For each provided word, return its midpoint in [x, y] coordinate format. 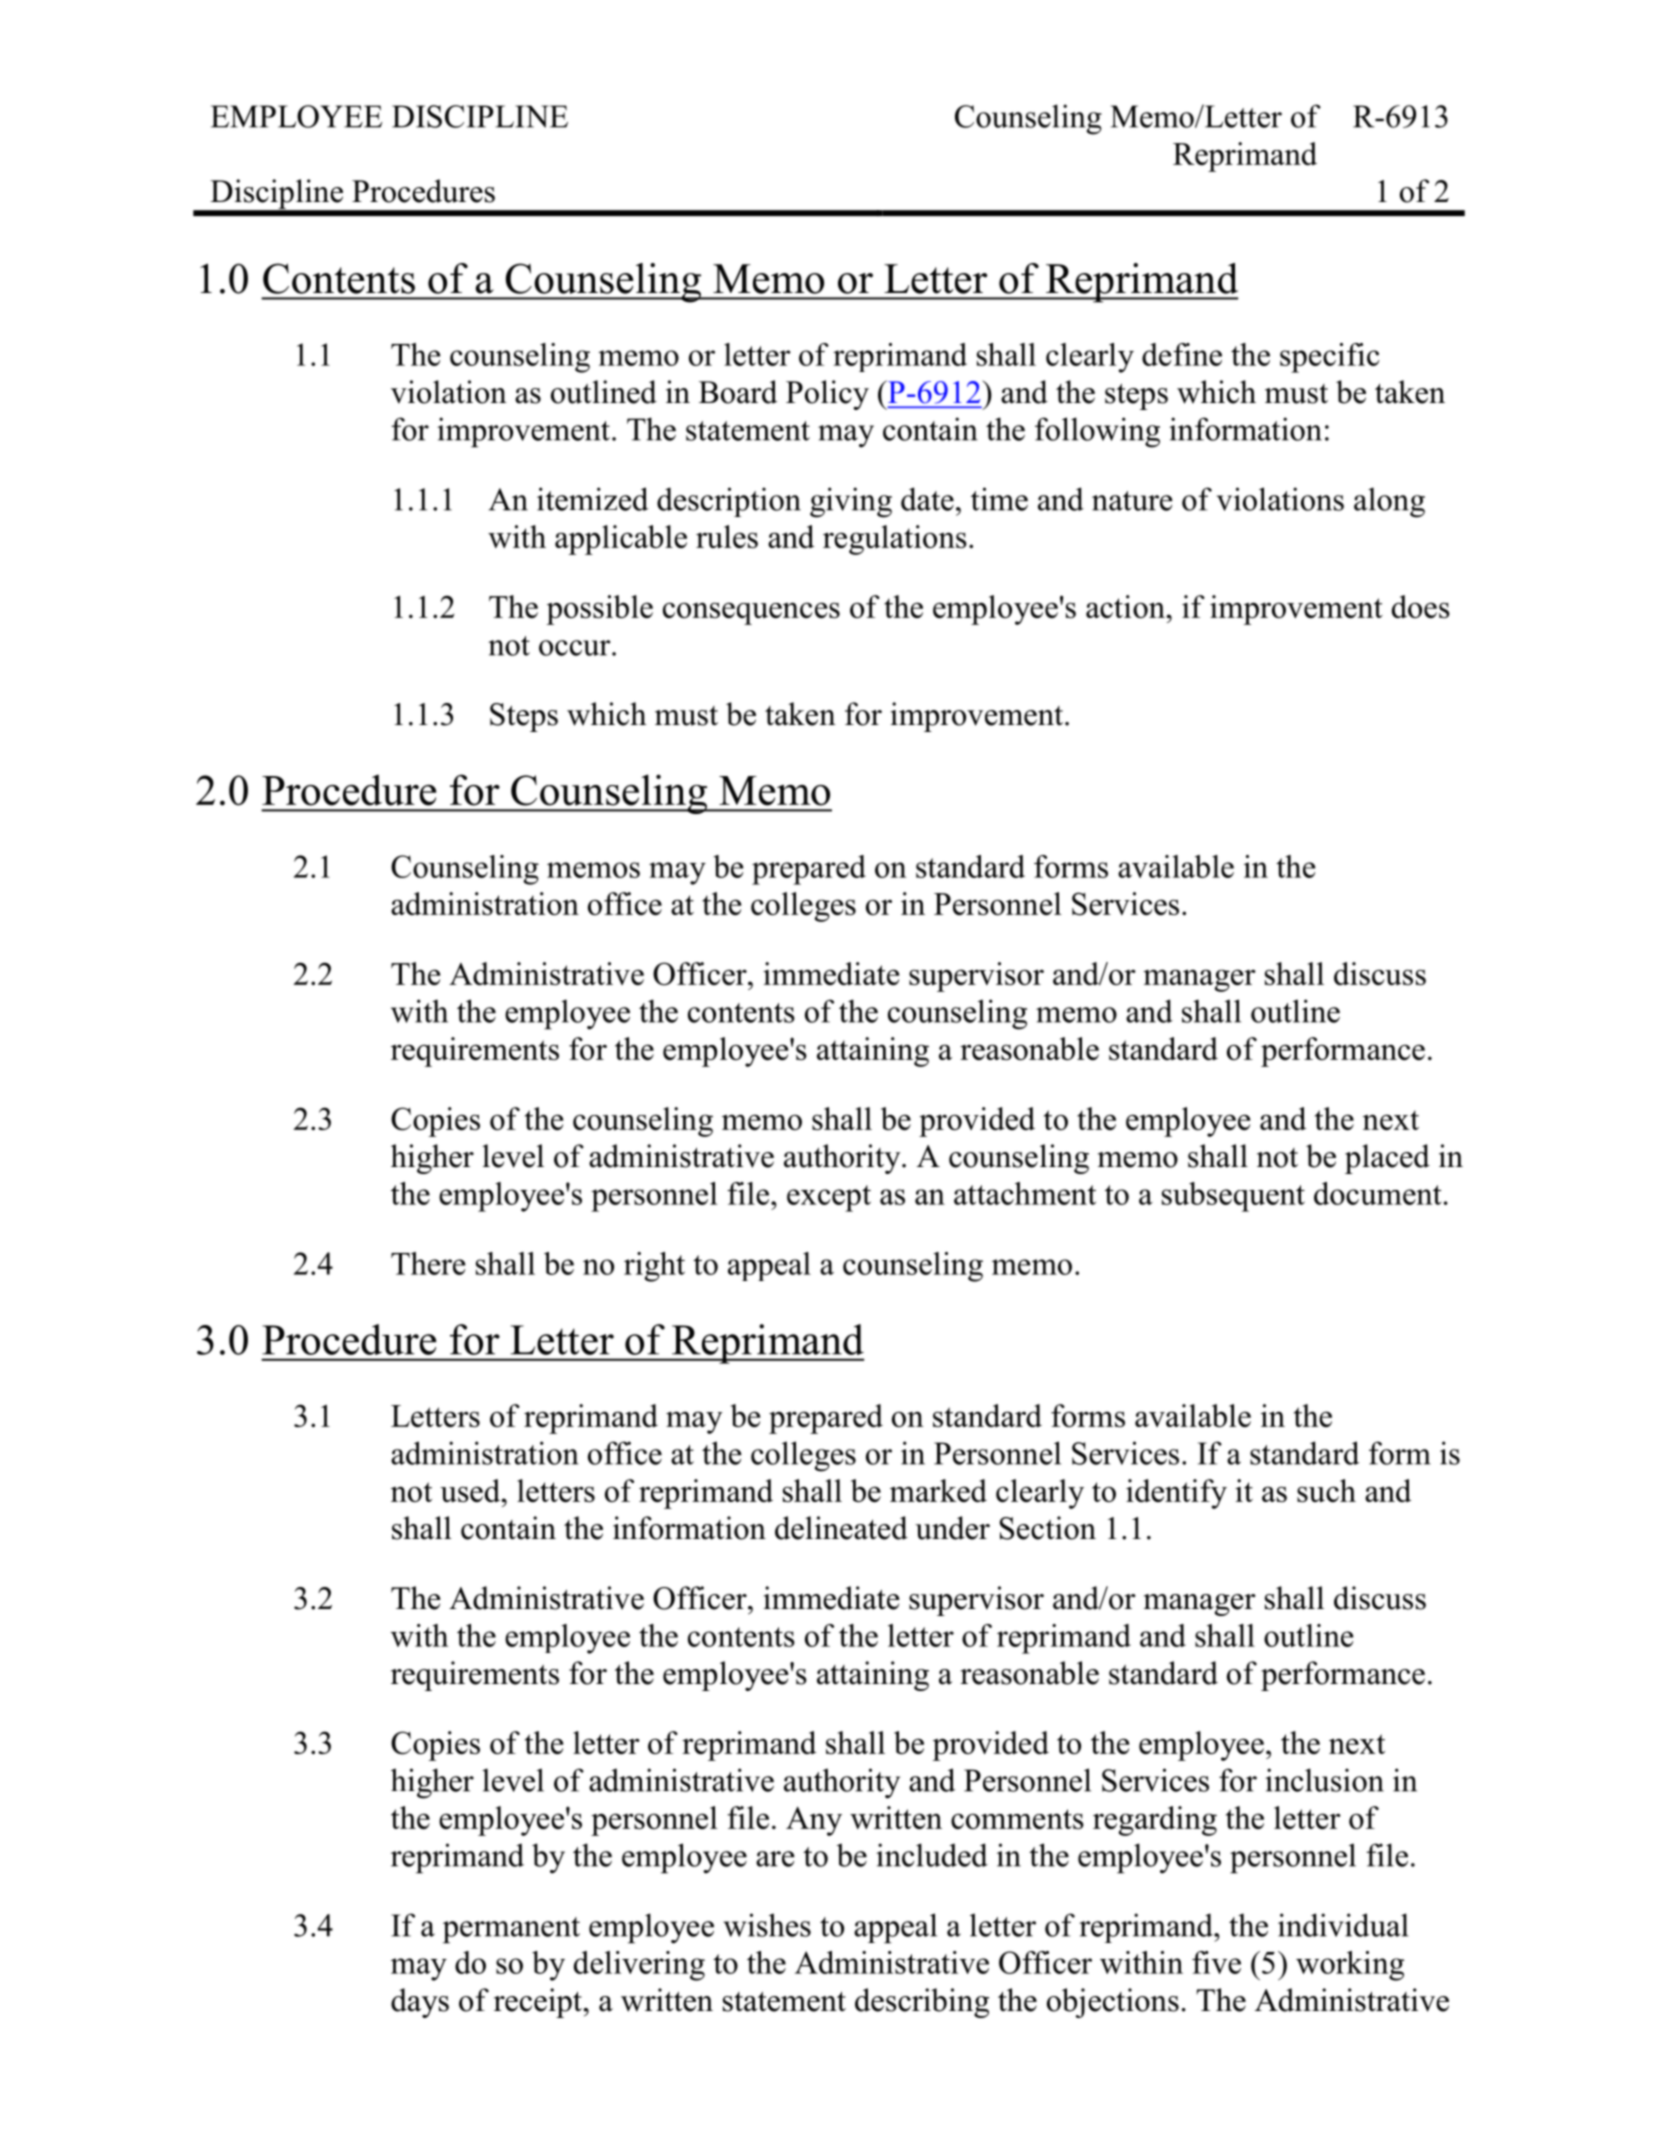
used [471, 1490]
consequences [751, 613]
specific [1330, 358]
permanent [511, 1930]
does [1421, 606]
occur [576, 648]
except [829, 1198]
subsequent [1233, 1197]
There [428, 1263]
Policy [827, 395]
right [654, 1267]
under [952, 1528]
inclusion [1324, 1780]
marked [938, 1490]
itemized [592, 499]
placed [1387, 1159]
